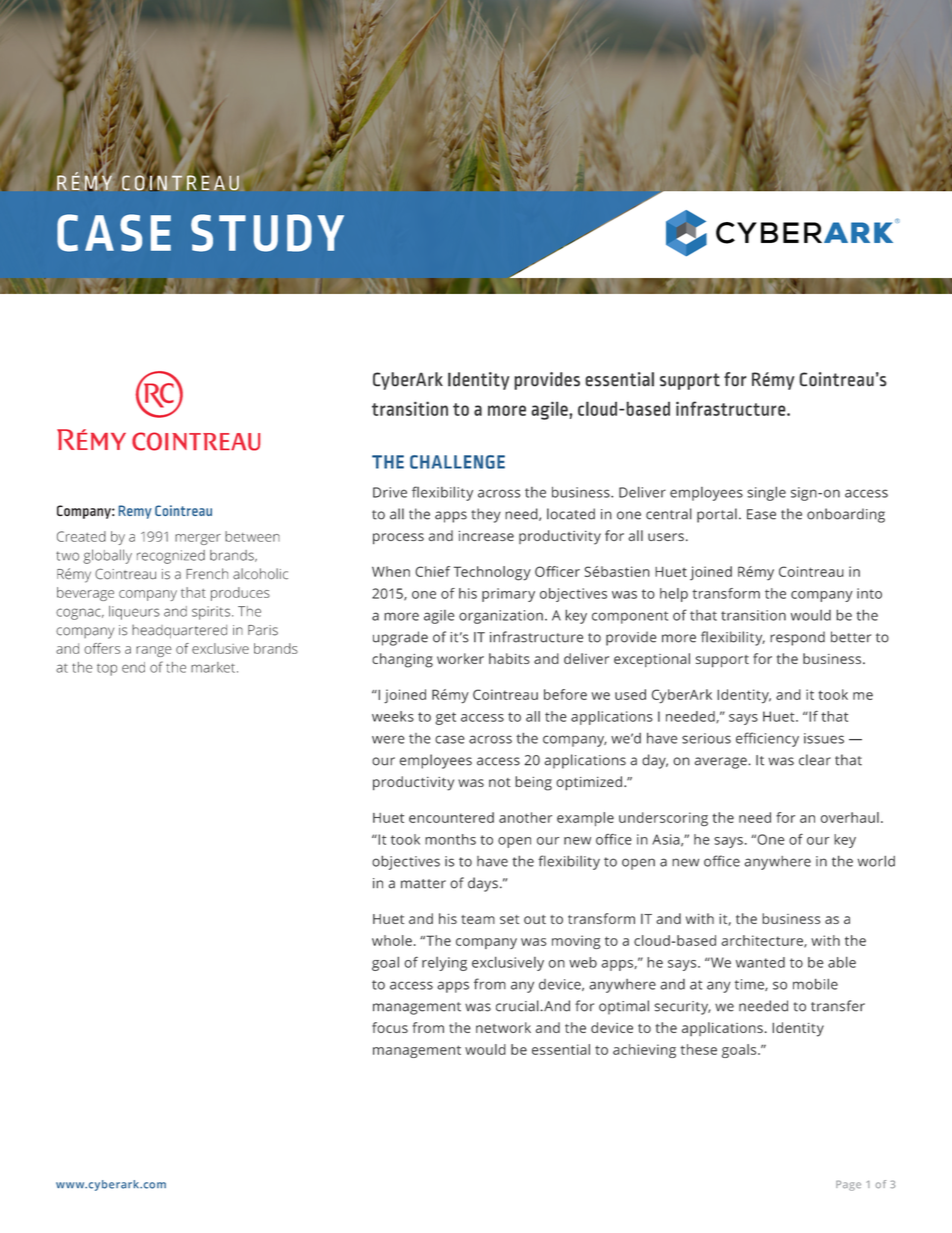  I want to click on single, so click(766, 494).
